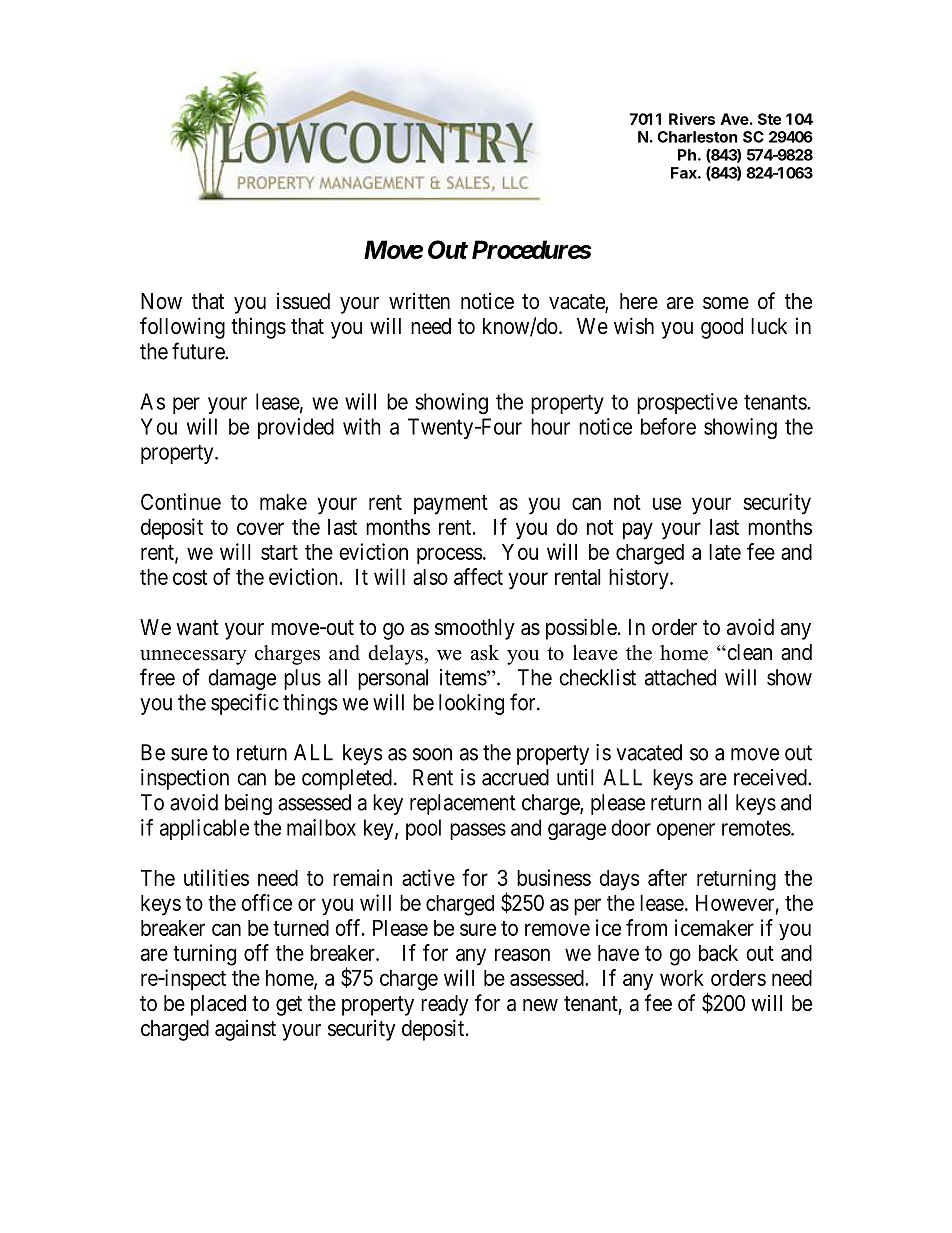  Describe the element at coordinates (182, 328) in the screenshot. I see `following` at that location.
